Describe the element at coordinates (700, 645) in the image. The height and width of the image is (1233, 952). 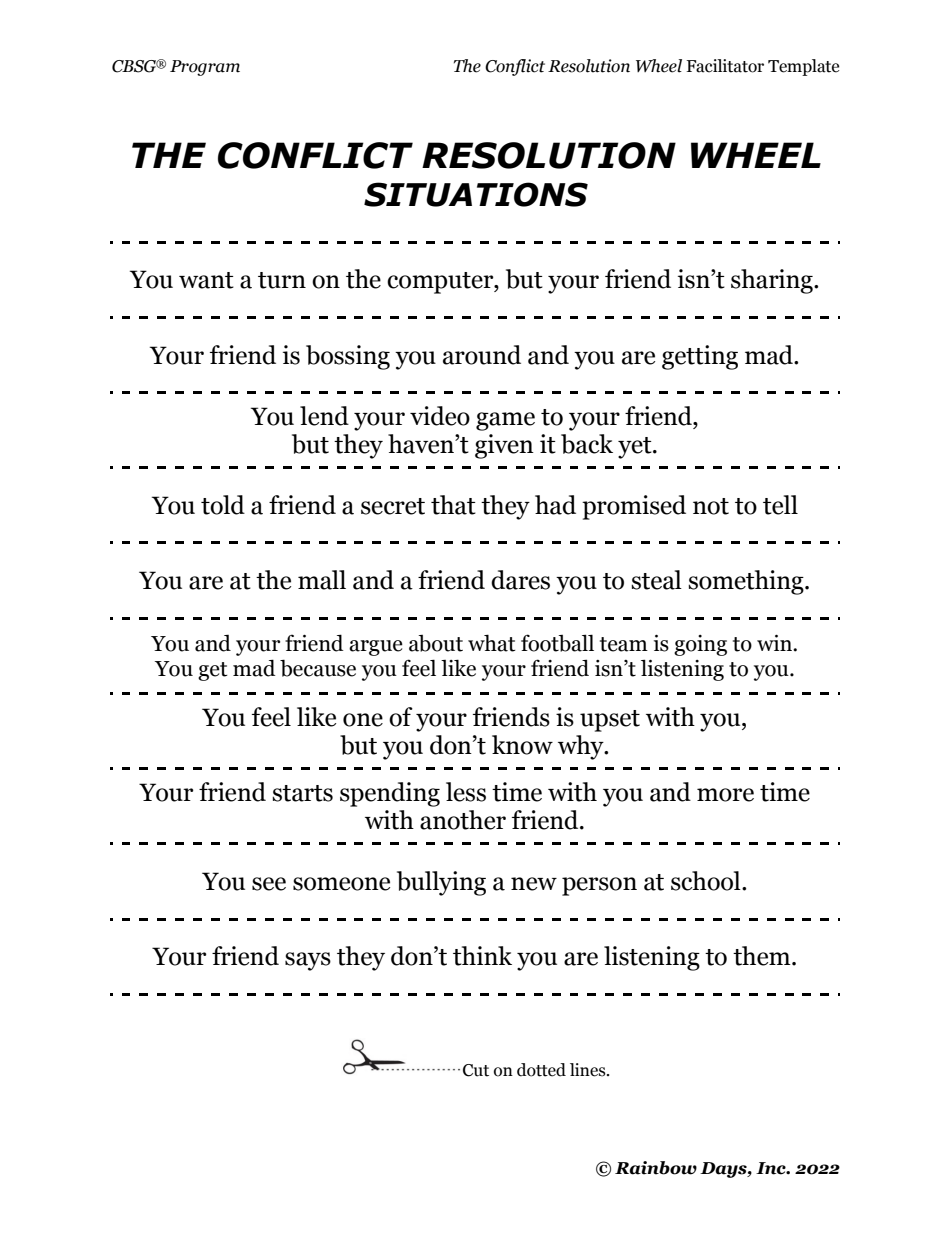
I see `going` at that location.
